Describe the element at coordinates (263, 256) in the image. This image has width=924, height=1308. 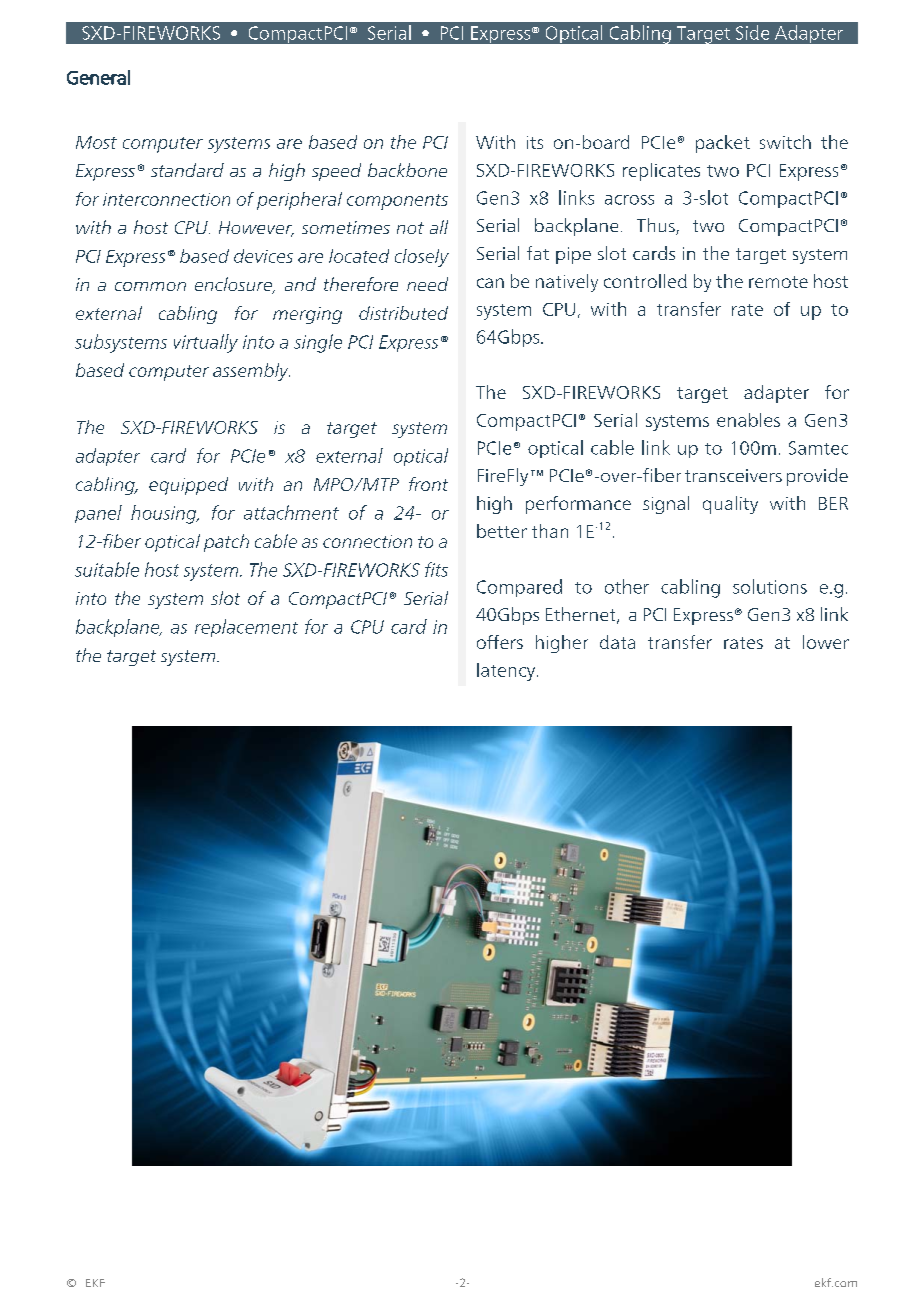
I see `devices` at that location.
